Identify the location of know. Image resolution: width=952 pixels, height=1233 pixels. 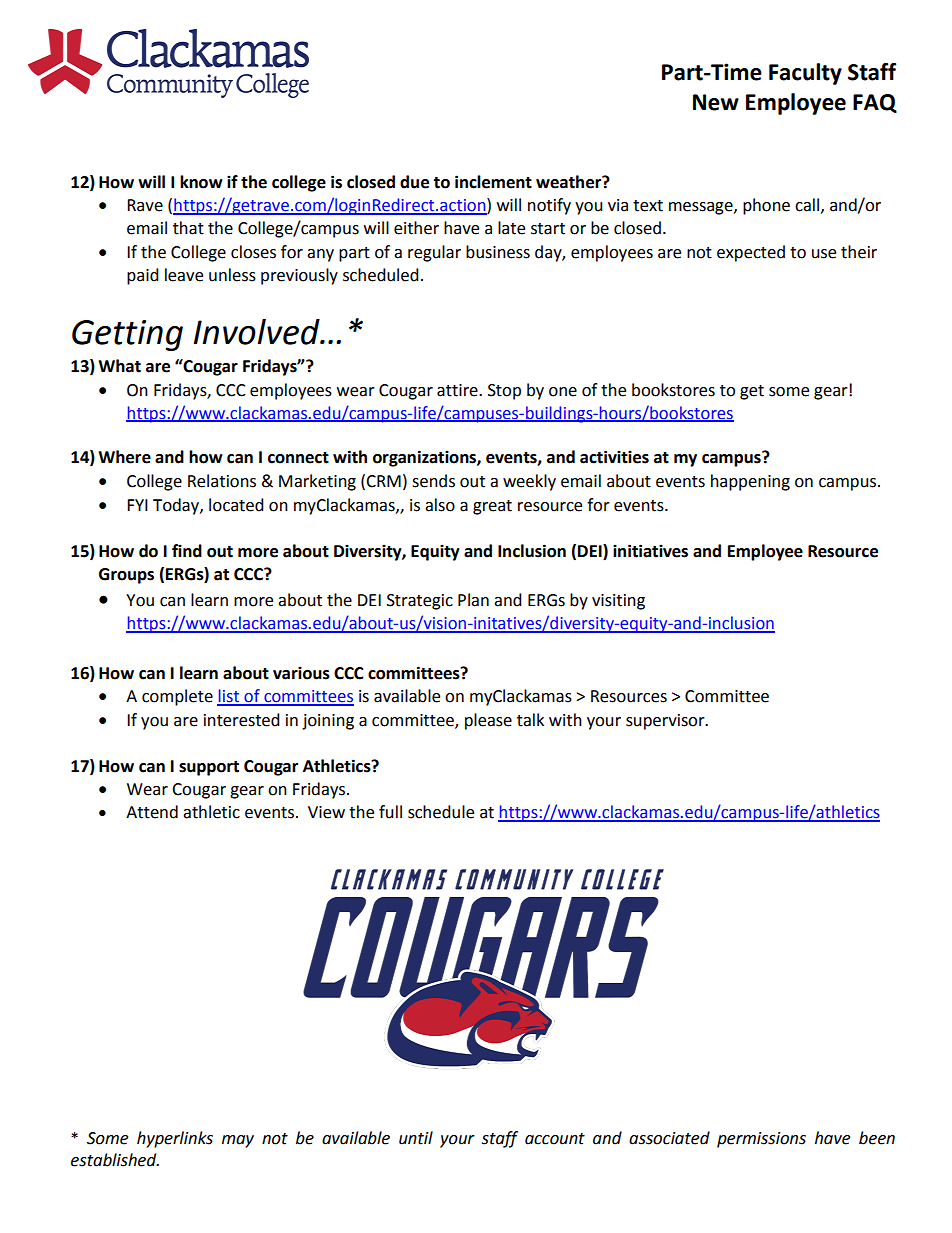
(201, 182).
